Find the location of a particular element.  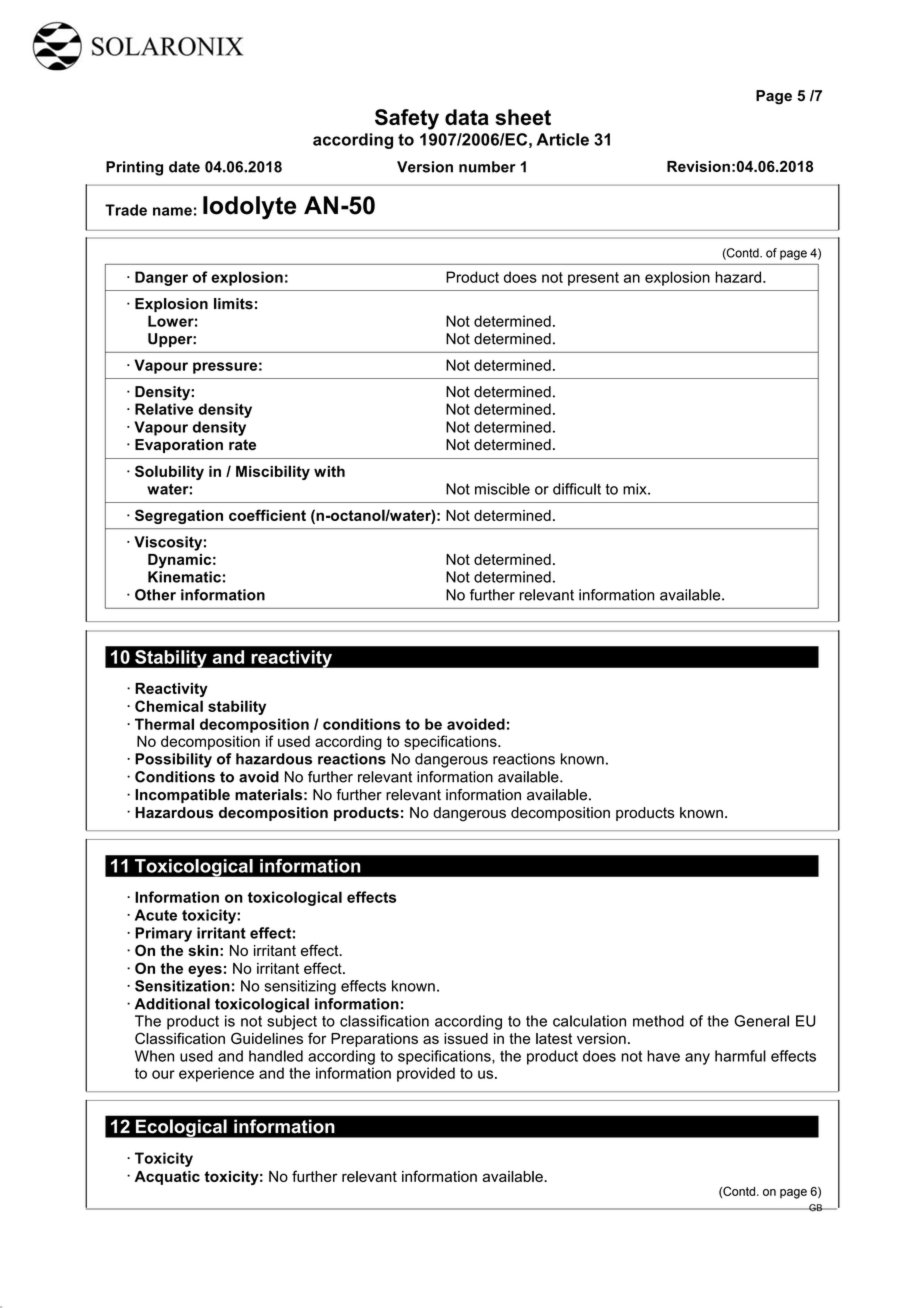

Kinematic is located at coordinates (184, 577).
